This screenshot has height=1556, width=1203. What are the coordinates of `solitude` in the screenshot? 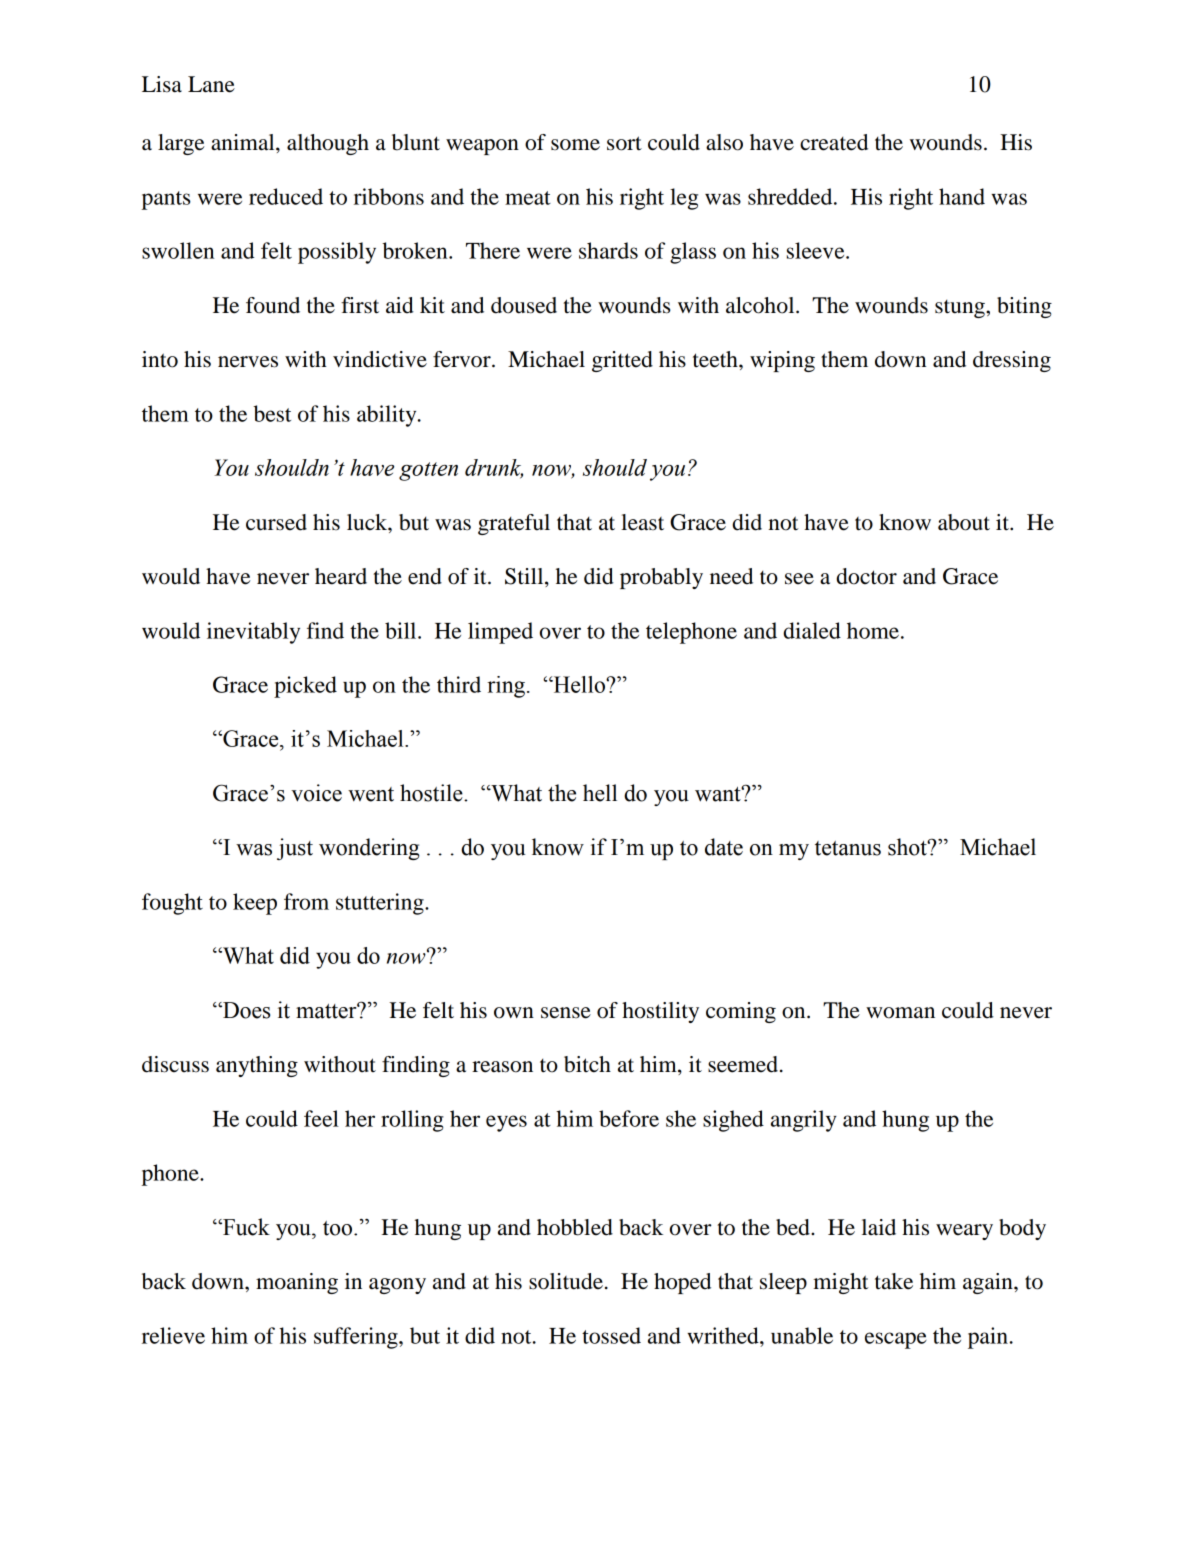 It's located at (566, 1281).
